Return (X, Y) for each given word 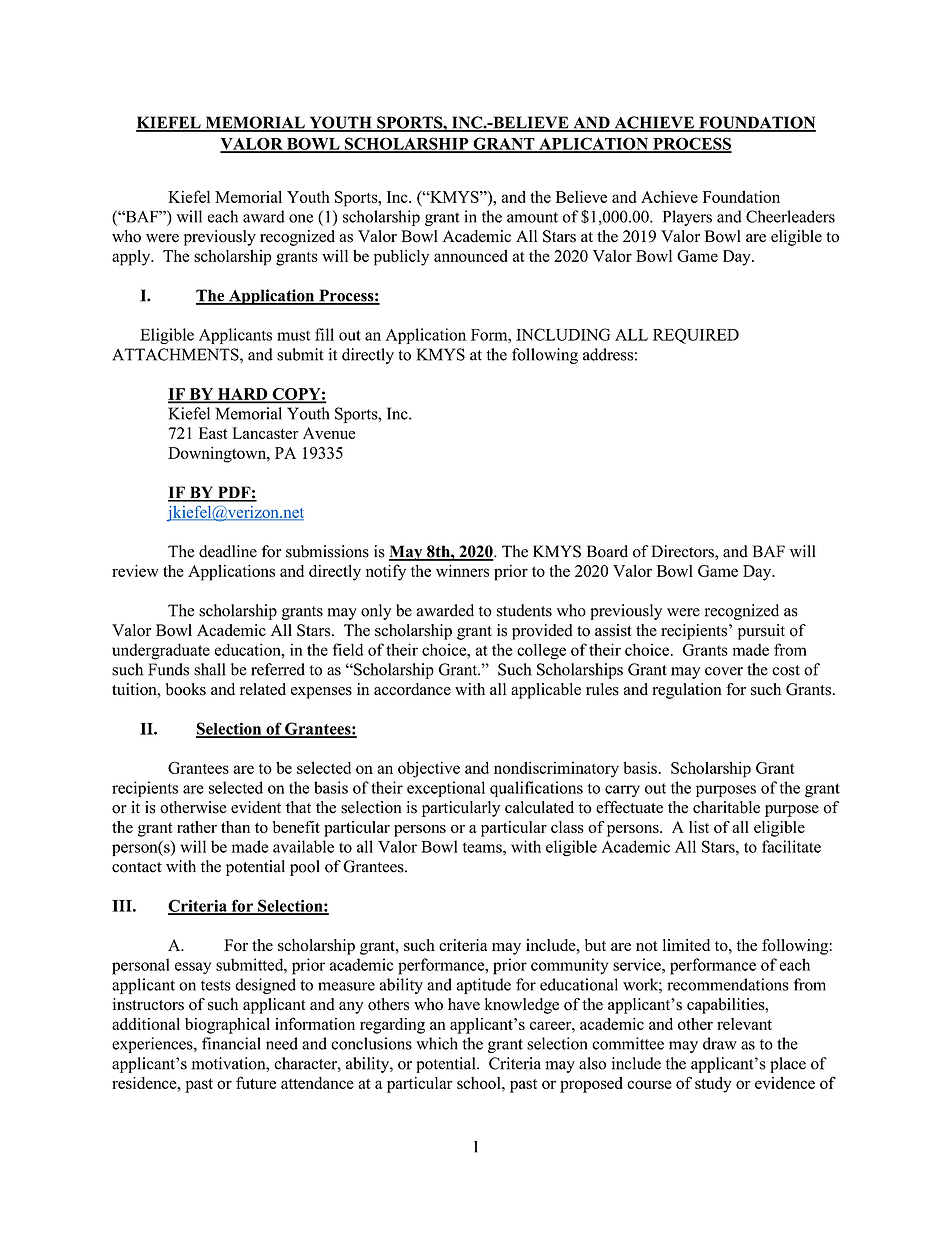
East (213, 433)
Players (687, 218)
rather (197, 827)
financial (231, 1043)
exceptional (446, 789)
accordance (412, 689)
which (437, 1043)
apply (132, 257)
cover (724, 671)
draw (720, 1043)
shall (210, 669)
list (699, 827)
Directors (684, 551)
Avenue (329, 433)
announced (471, 256)
